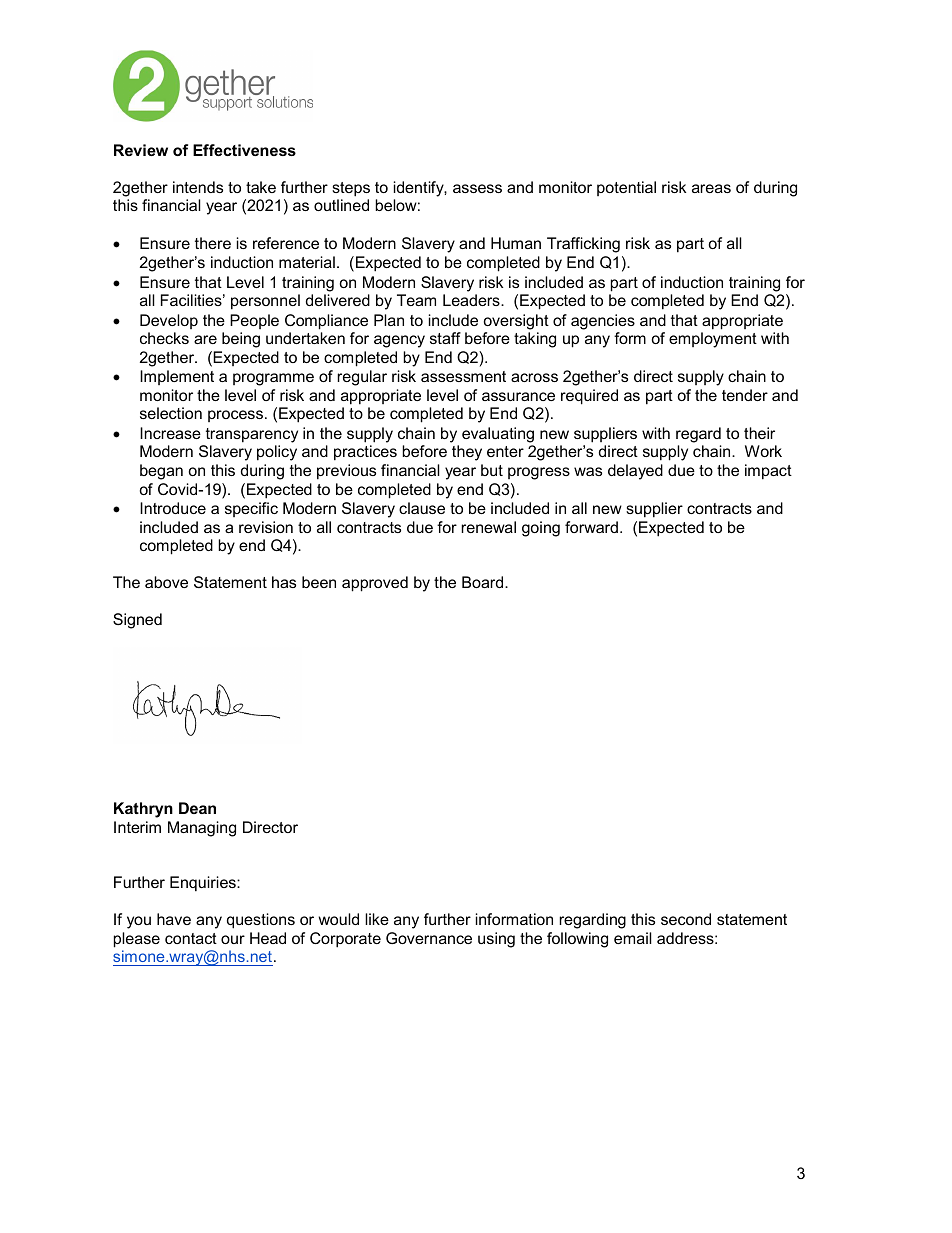  Describe the element at coordinates (711, 188) in the document. I see `areas` at that location.
